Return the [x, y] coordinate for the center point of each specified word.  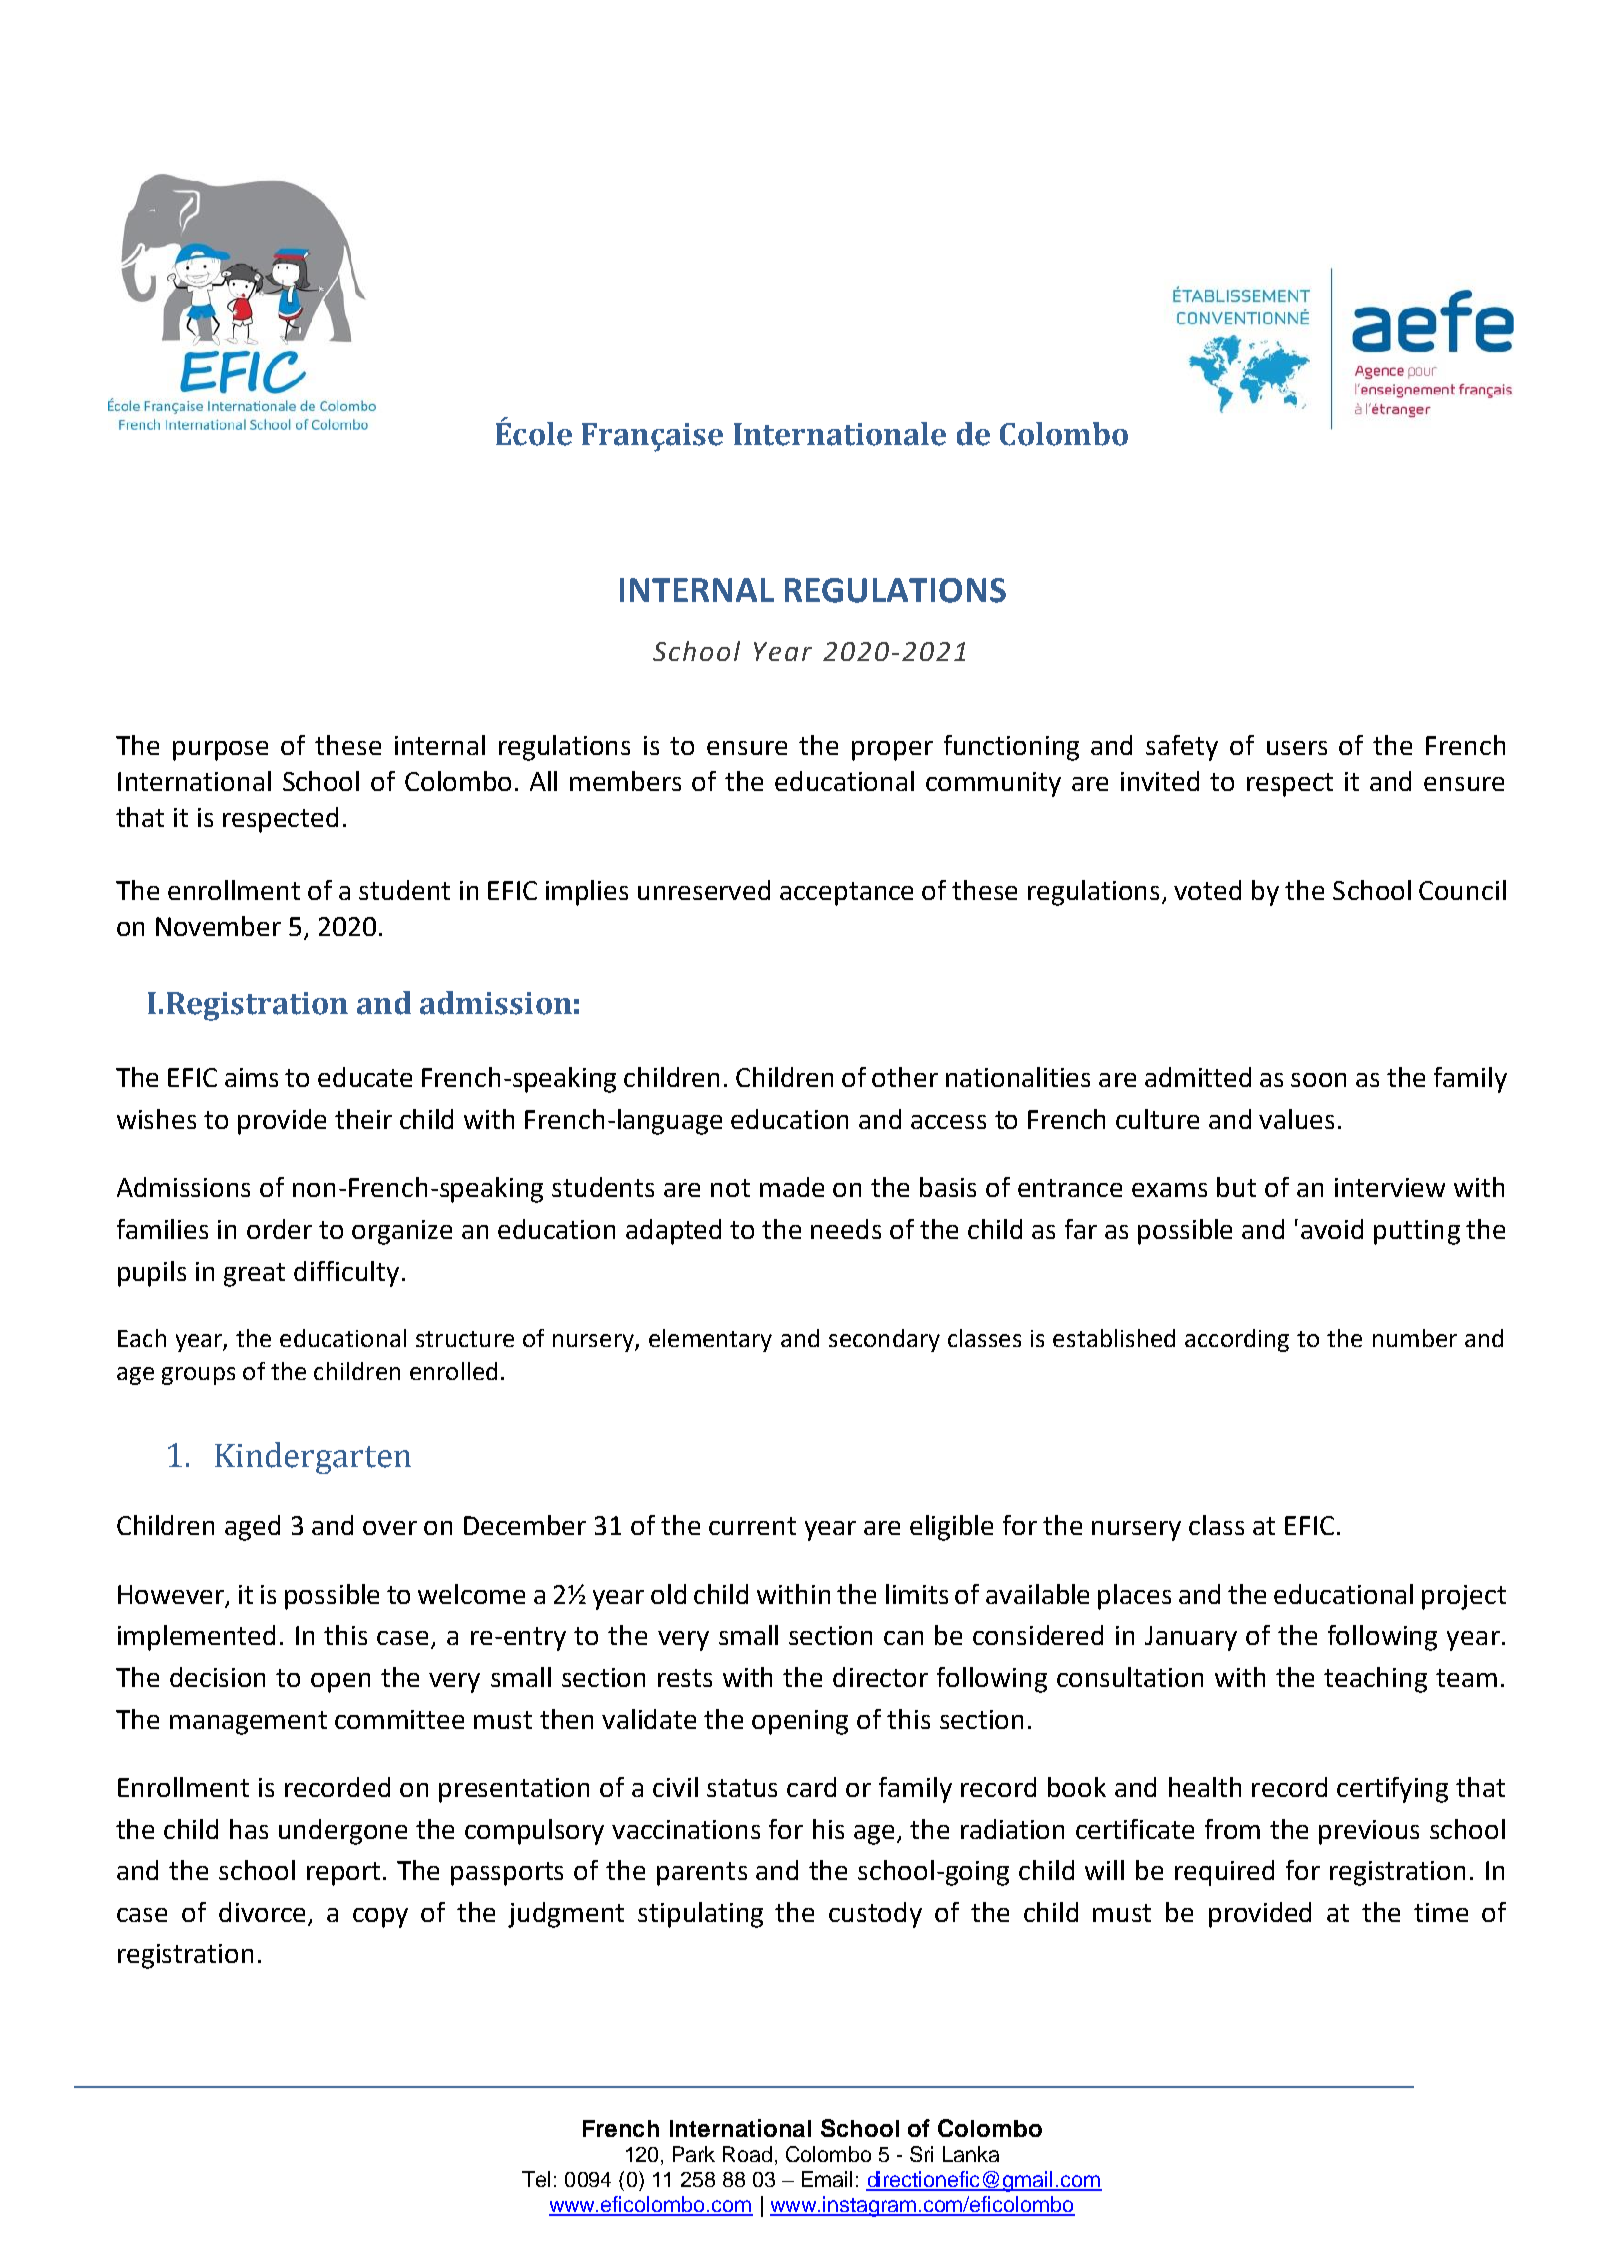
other [905, 1077]
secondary [884, 1340]
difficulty [346, 1274]
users [1297, 748]
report [343, 1874]
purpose [220, 751]
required [1224, 1873]
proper [892, 751]
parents [702, 1874]
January [1191, 1638]
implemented [196, 1638]
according [1237, 1340]
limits [917, 1594]
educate [365, 1077]
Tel [536, 2179]
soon [1318, 1080]
